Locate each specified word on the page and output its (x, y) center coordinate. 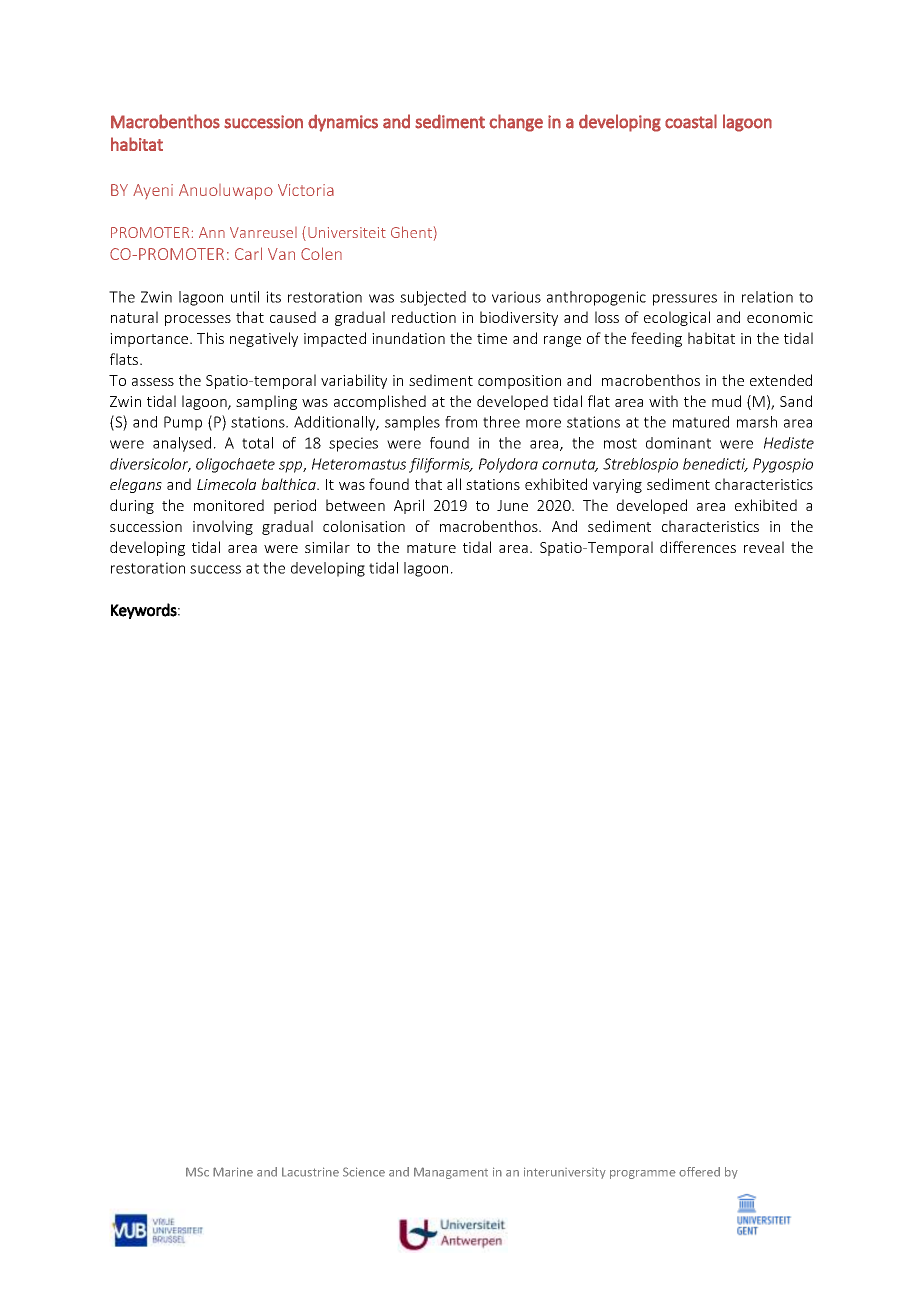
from (461, 422)
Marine (233, 1172)
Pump (183, 423)
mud (726, 401)
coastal (691, 121)
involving (223, 527)
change (516, 123)
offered (699, 1172)
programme (643, 1174)
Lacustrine (310, 1172)
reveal (764, 547)
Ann (212, 232)
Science (364, 1172)
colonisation (364, 526)
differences (698, 547)
